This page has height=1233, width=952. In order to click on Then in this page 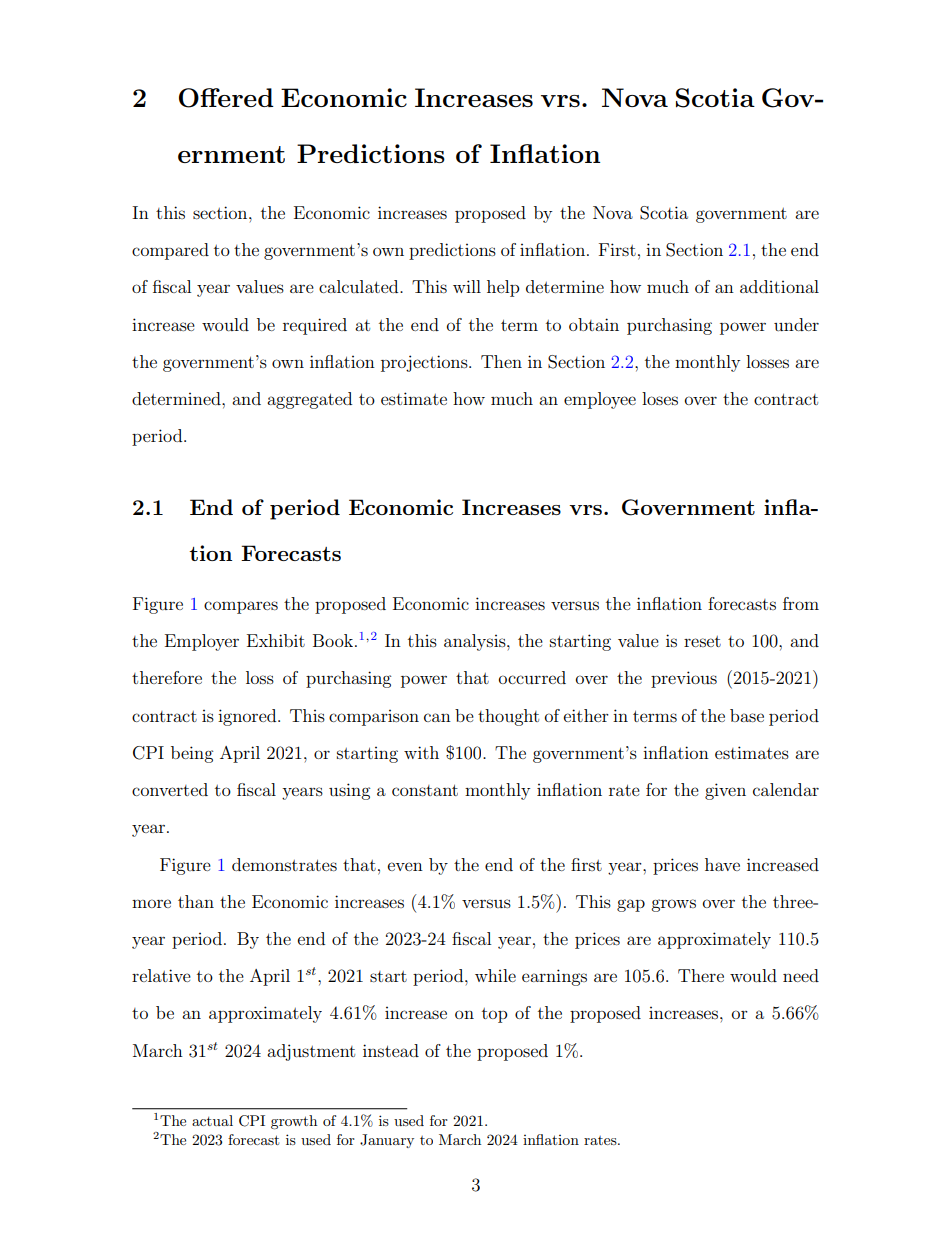, I will do `click(501, 361)`.
